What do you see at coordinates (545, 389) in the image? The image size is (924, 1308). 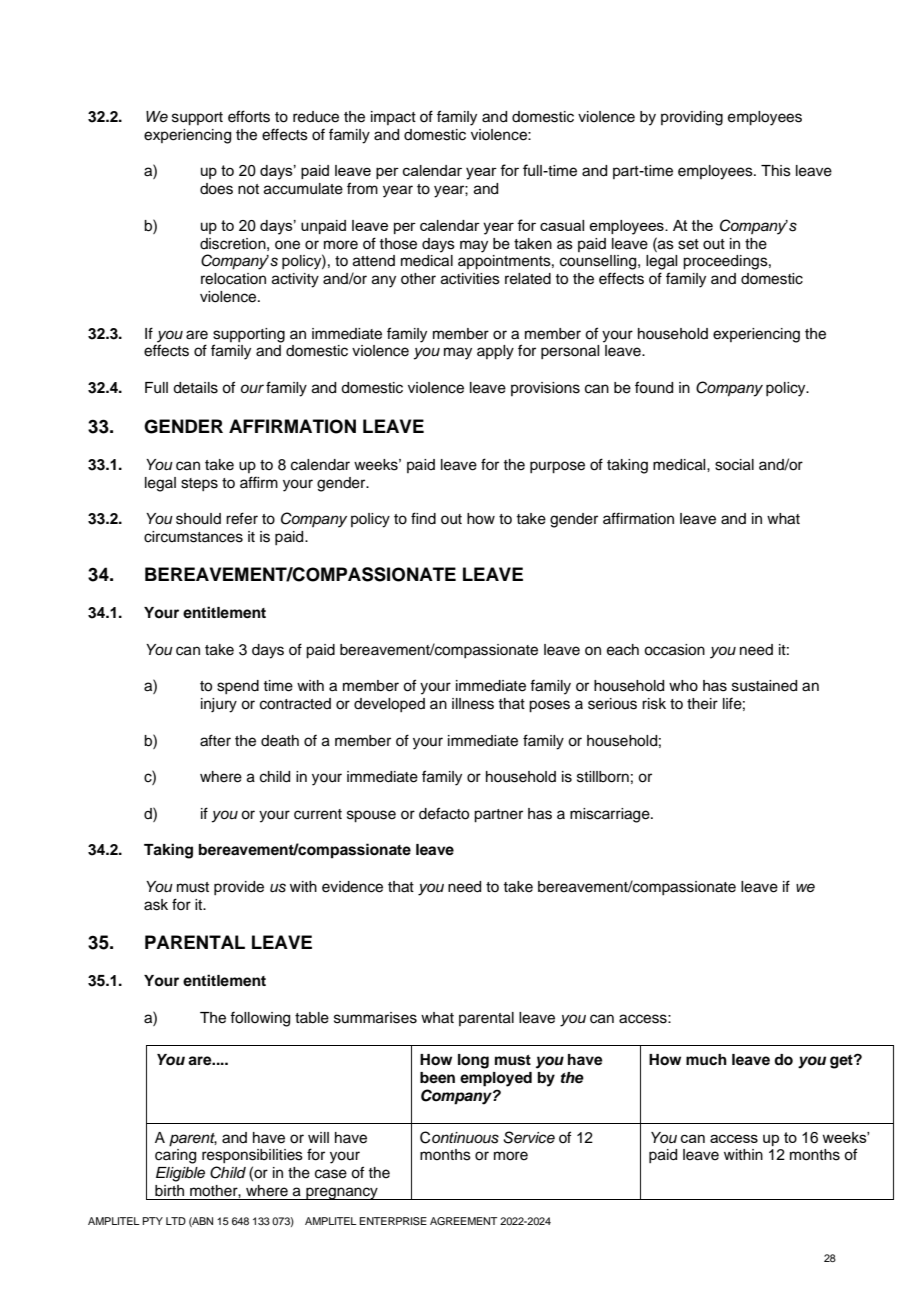 I see `provisions` at bounding box center [545, 389].
